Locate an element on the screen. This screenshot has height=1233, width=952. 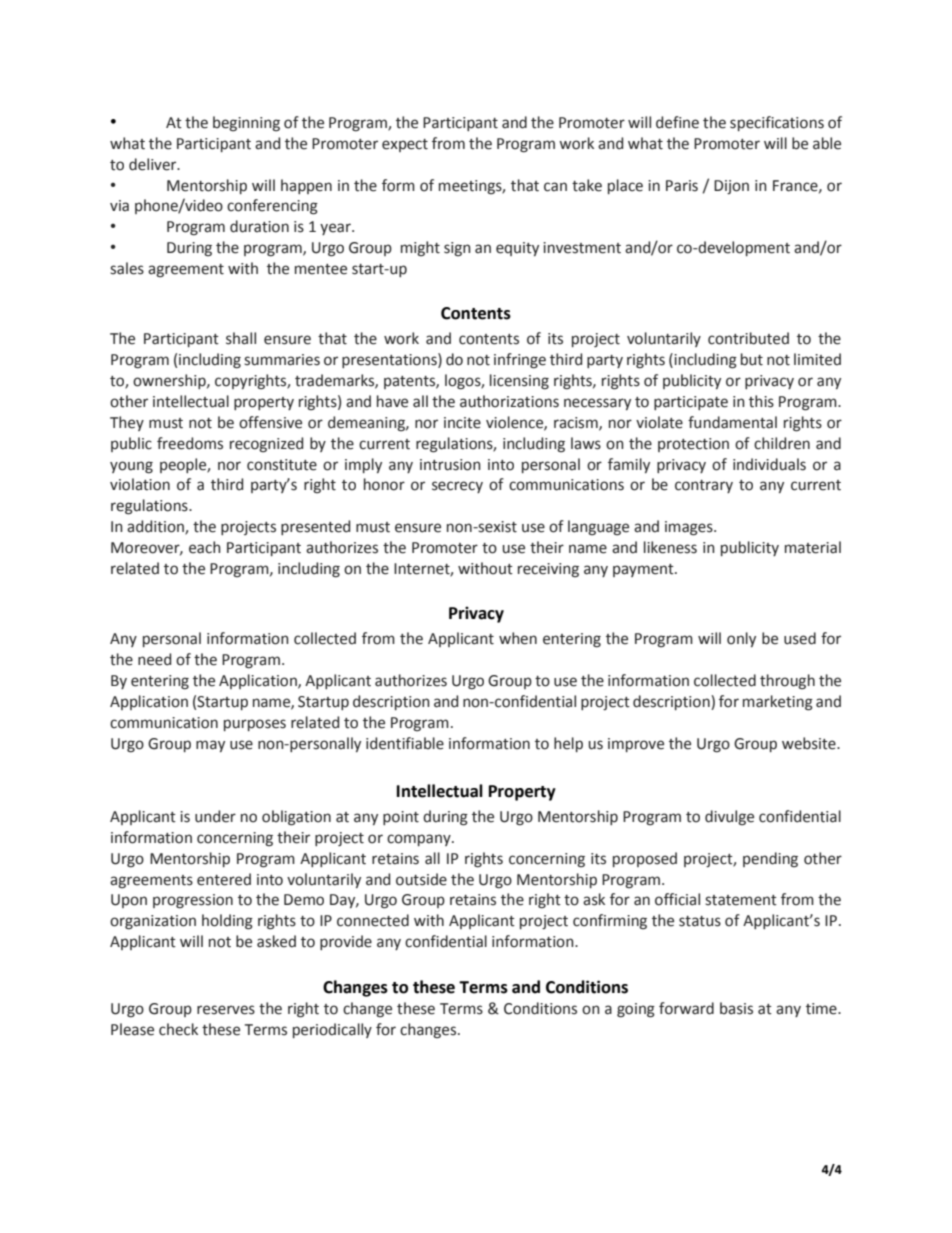
violation is located at coordinates (140, 484).
